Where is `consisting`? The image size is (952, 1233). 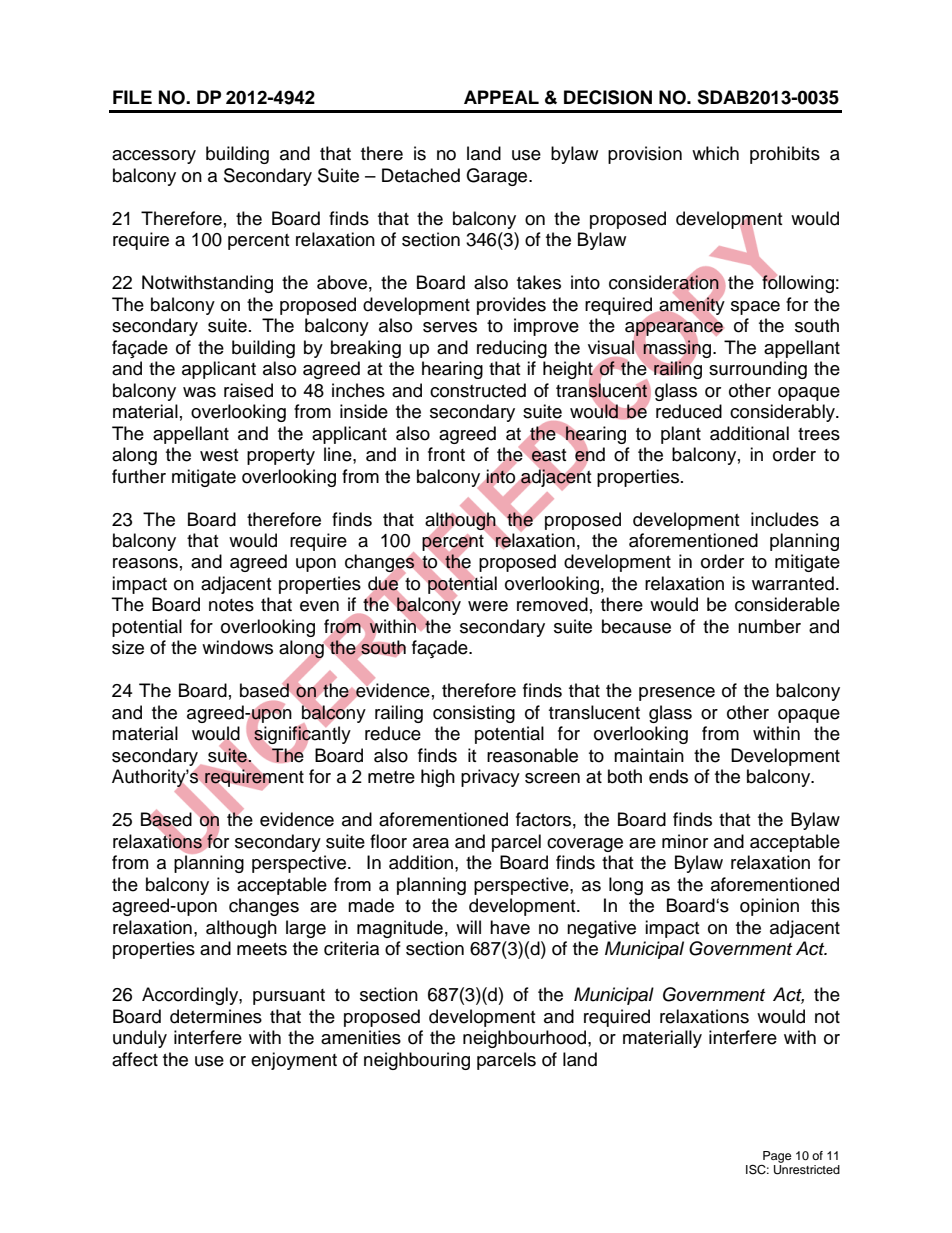
consisting is located at coordinates (474, 714).
